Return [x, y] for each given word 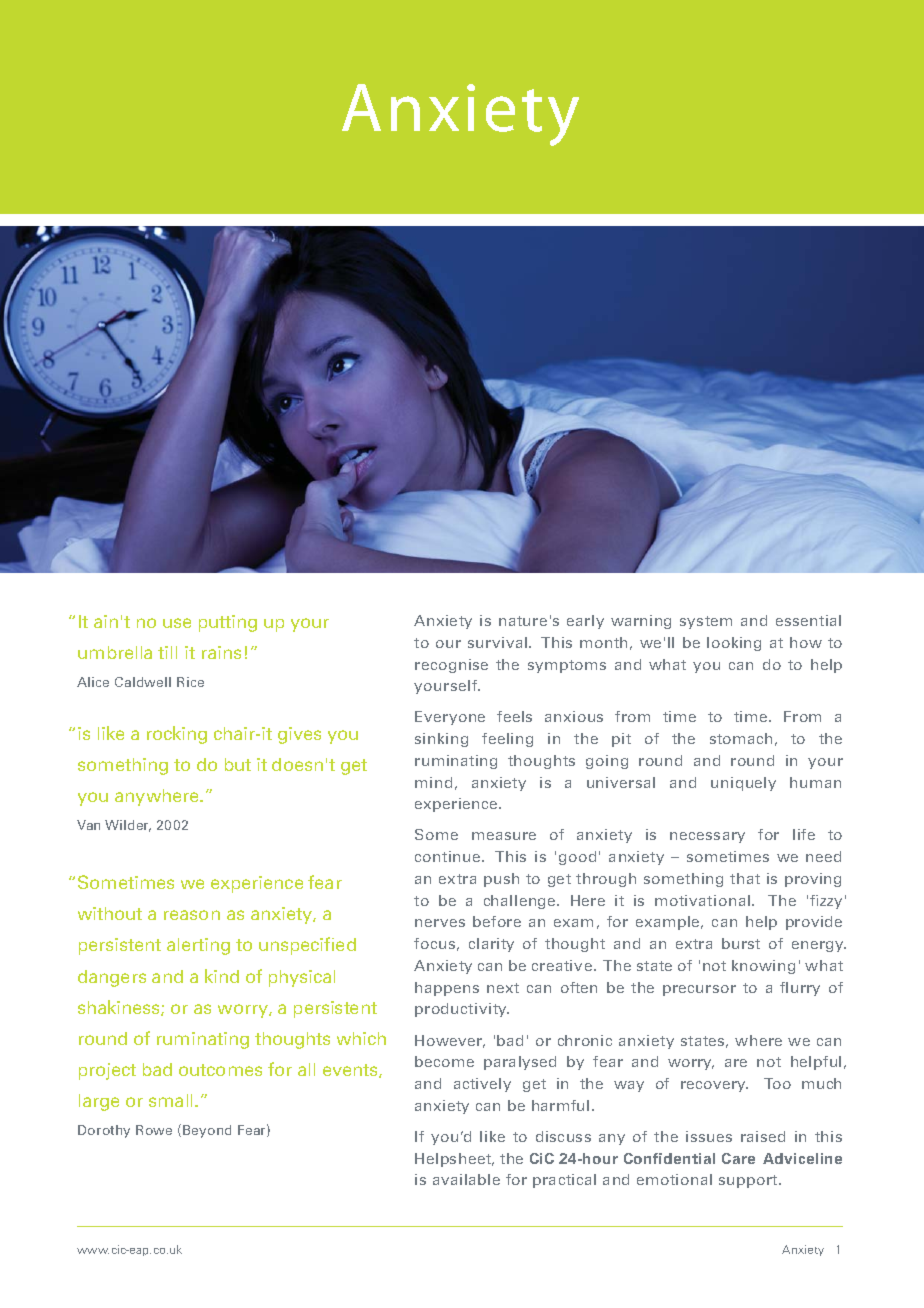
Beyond [207, 1131]
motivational [702, 900]
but [238, 764]
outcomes [220, 1070]
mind [433, 782]
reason [192, 915]
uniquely [743, 784]
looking [734, 644]
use [177, 623]
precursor [699, 990]
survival [497, 642]
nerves [440, 923]
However [450, 1041]
